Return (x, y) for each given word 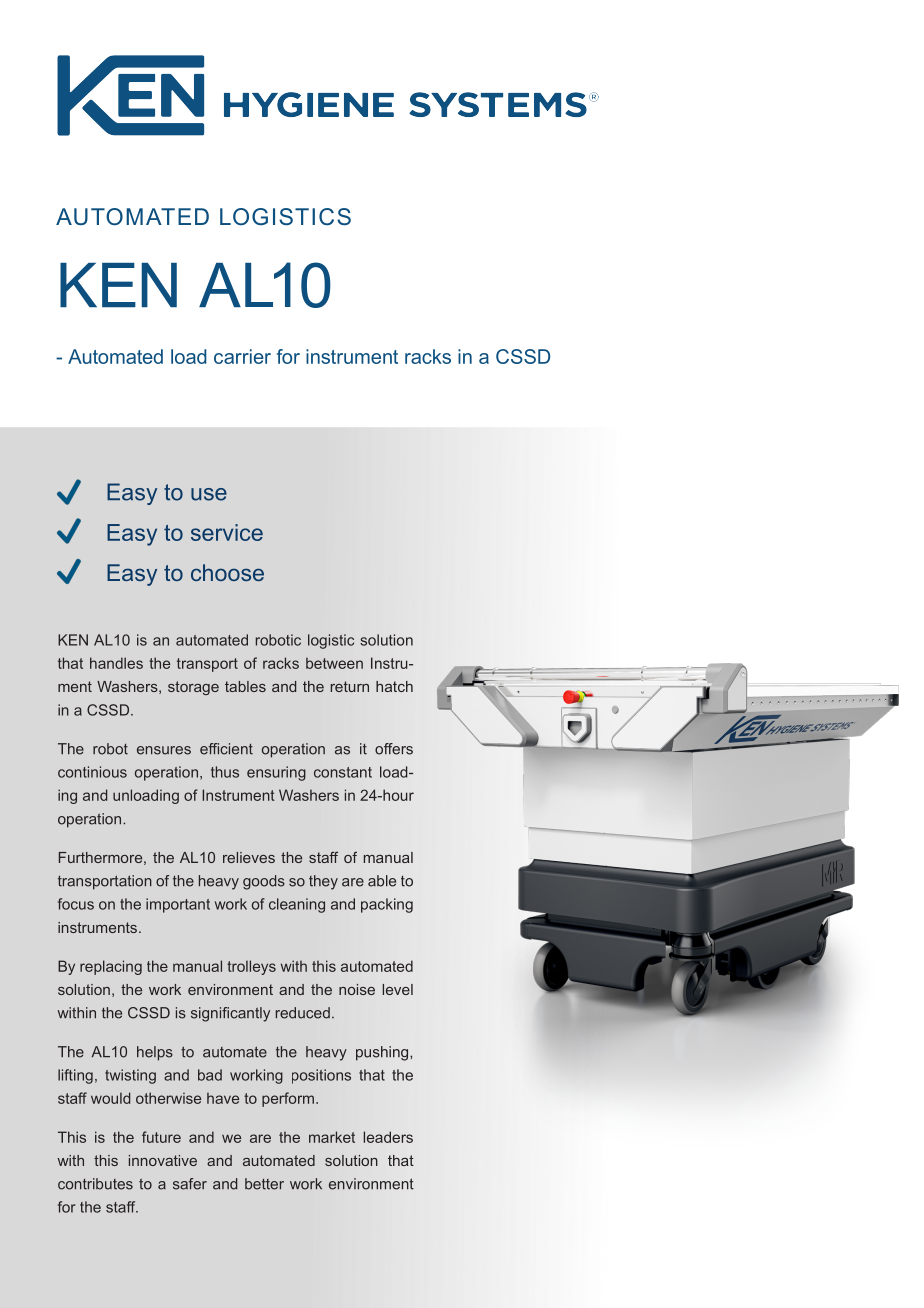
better (264, 1184)
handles (116, 663)
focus (76, 904)
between (334, 663)
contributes (95, 1184)
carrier (242, 356)
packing (387, 905)
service (227, 532)
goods (264, 882)
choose (227, 572)
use (209, 494)
